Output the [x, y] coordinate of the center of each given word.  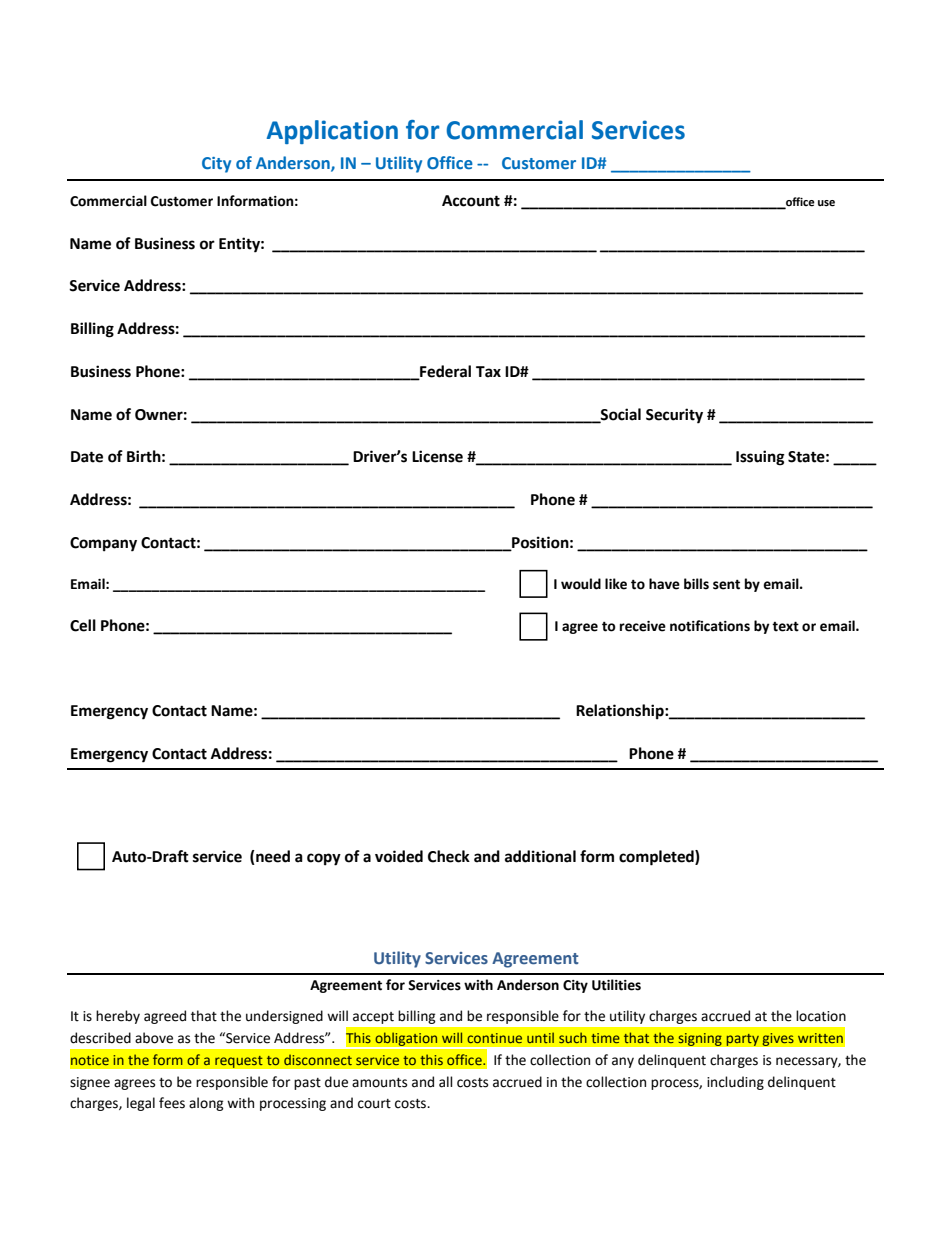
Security [674, 416]
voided [399, 856]
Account [471, 201]
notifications [710, 626]
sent [726, 585]
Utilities [616, 985]
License [437, 456]
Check [449, 856]
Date [87, 457]
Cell [83, 625]
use [826, 203]
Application [332, 132]
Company [103, 544]
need [272, 857]
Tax [488, 372]
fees [172, 1103]
